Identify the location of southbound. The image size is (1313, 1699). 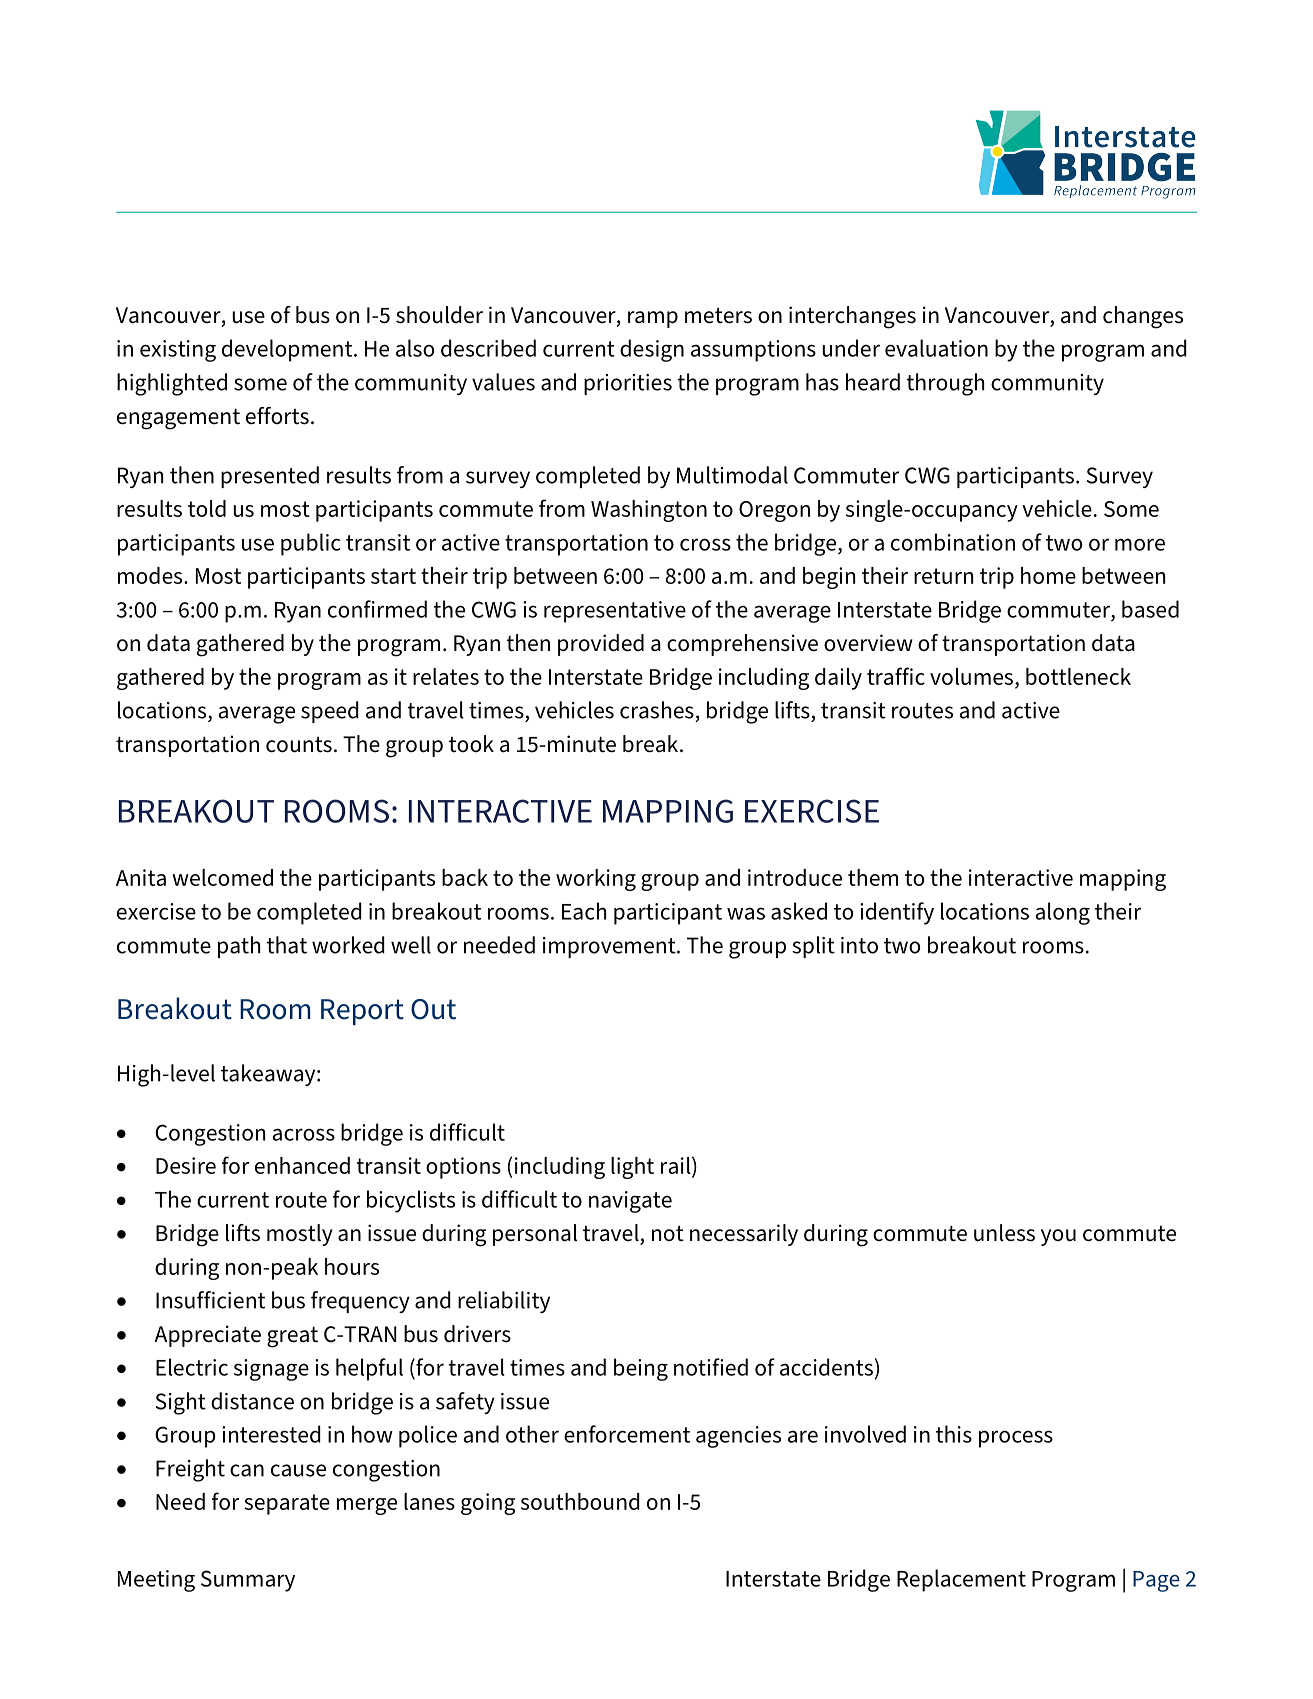
(580, 1501).
